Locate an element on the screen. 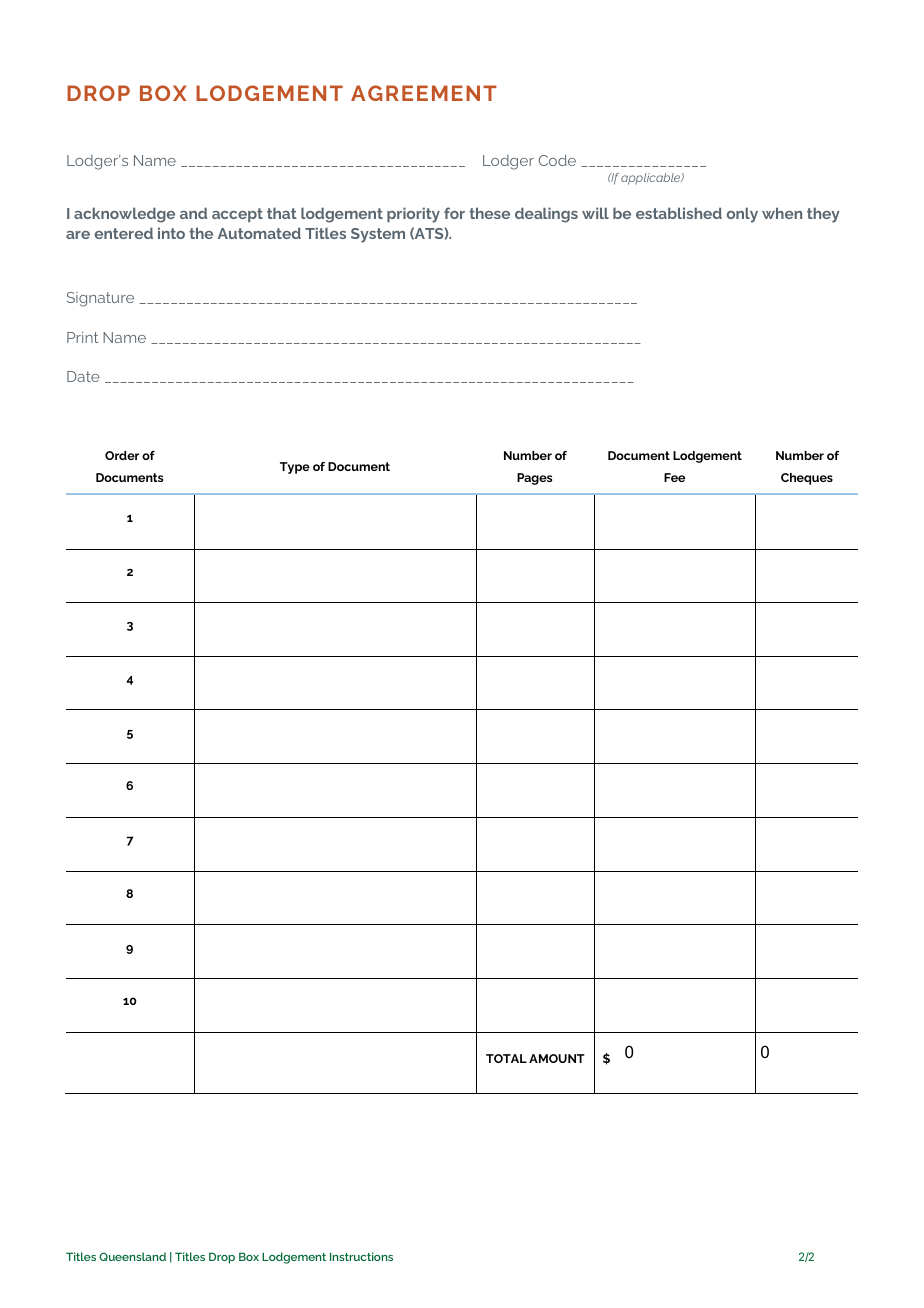 This screenshot has width=924, height=1308. Instructions is located at coordinates (361, 1256).
